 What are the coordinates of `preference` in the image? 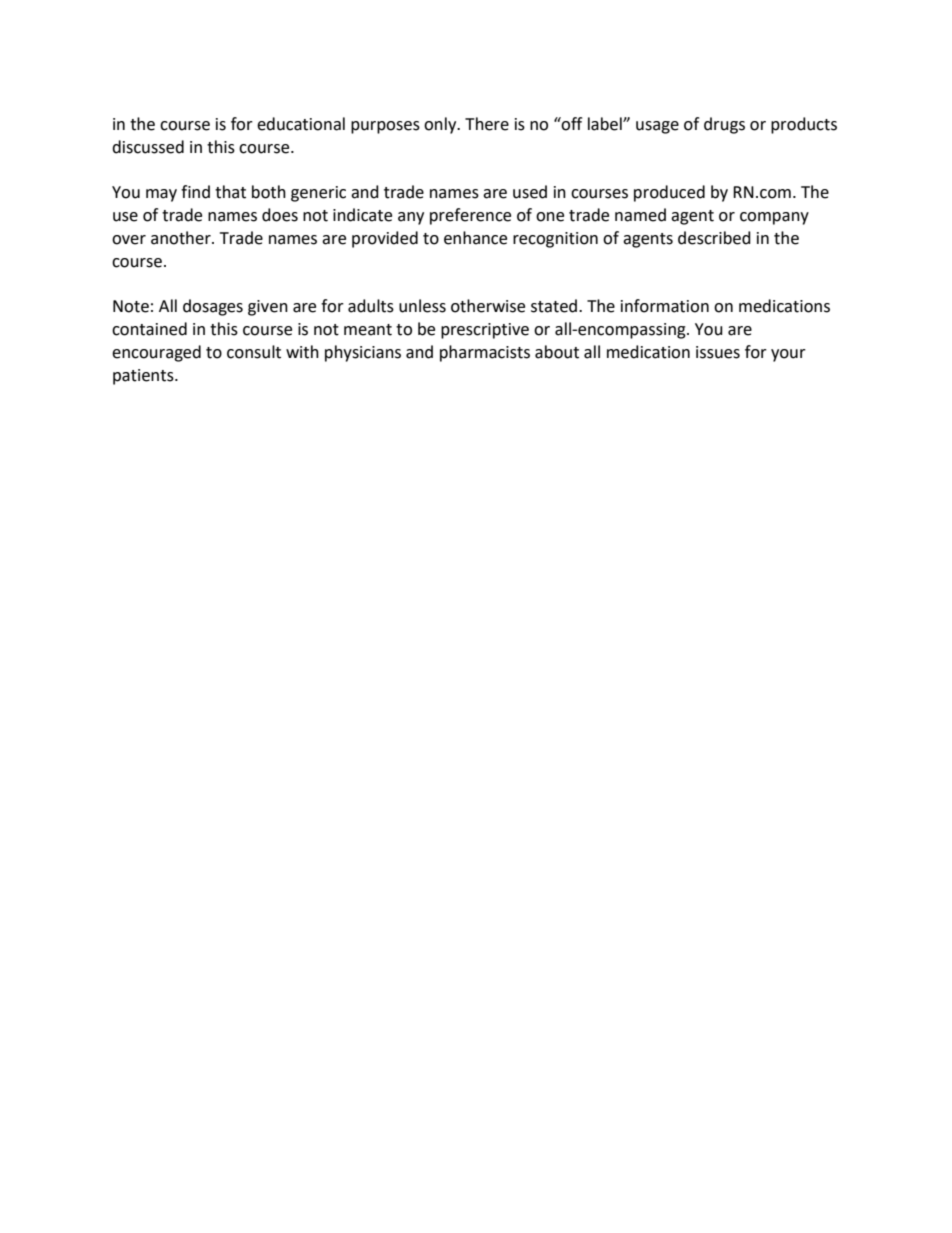 It's located at (470, 216).
